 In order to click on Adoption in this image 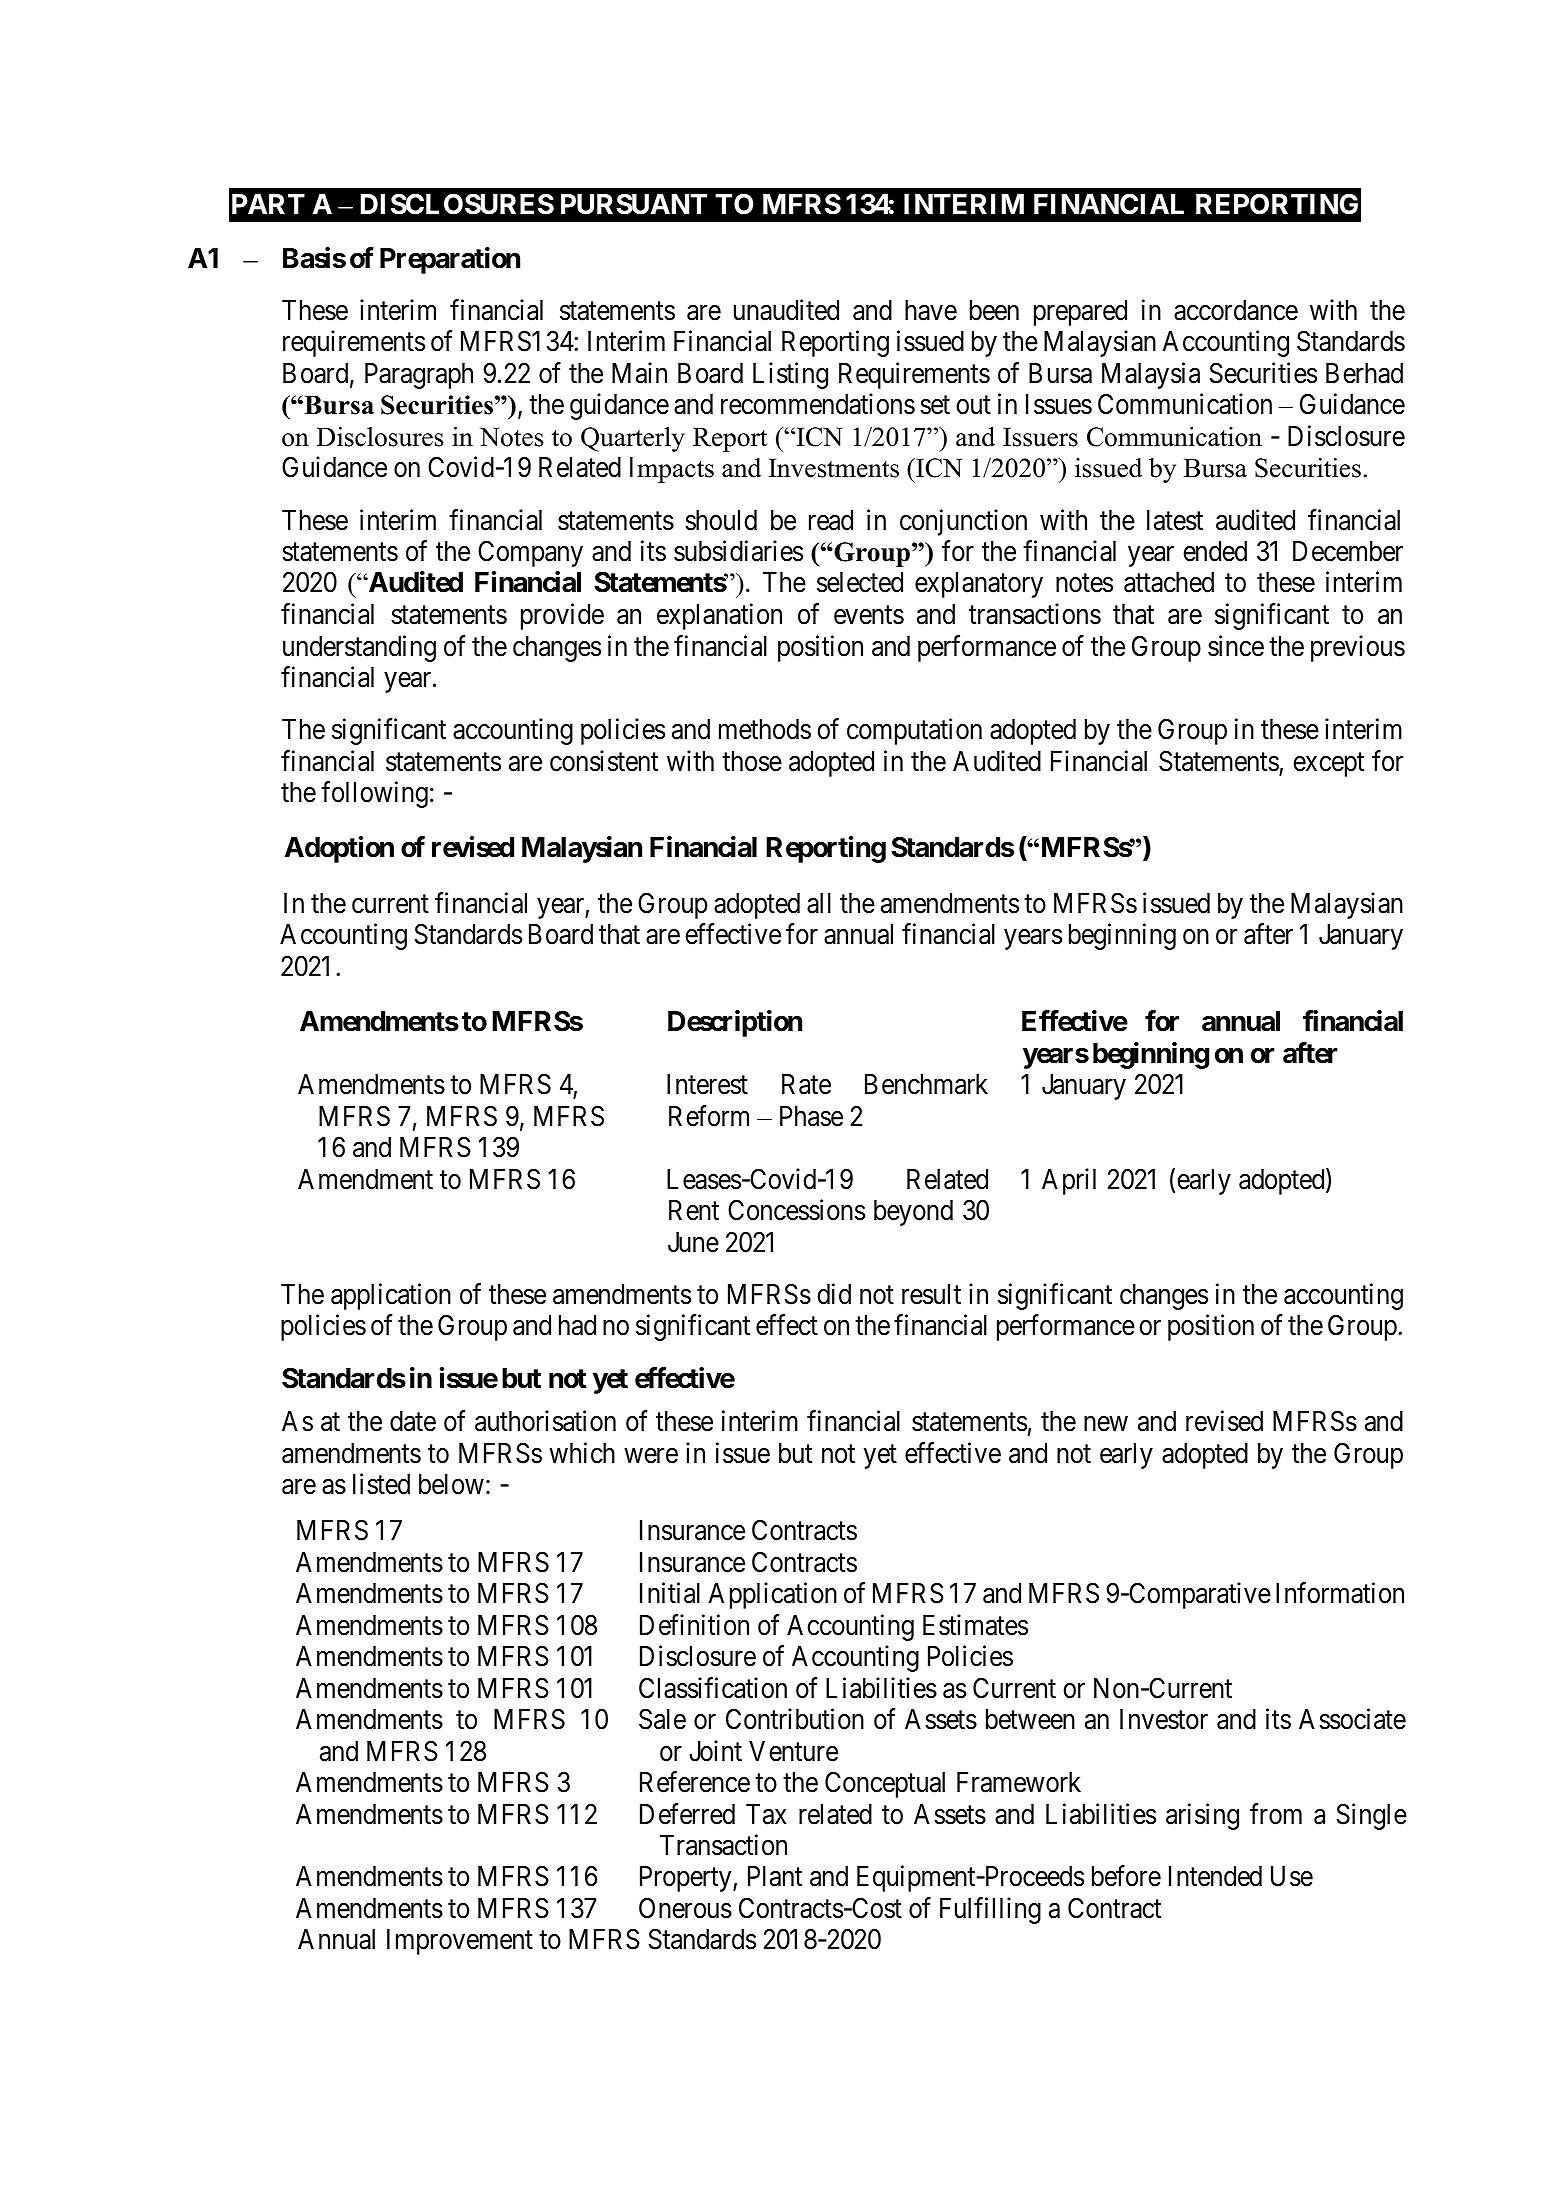, I will do `click(339, 850)`.
